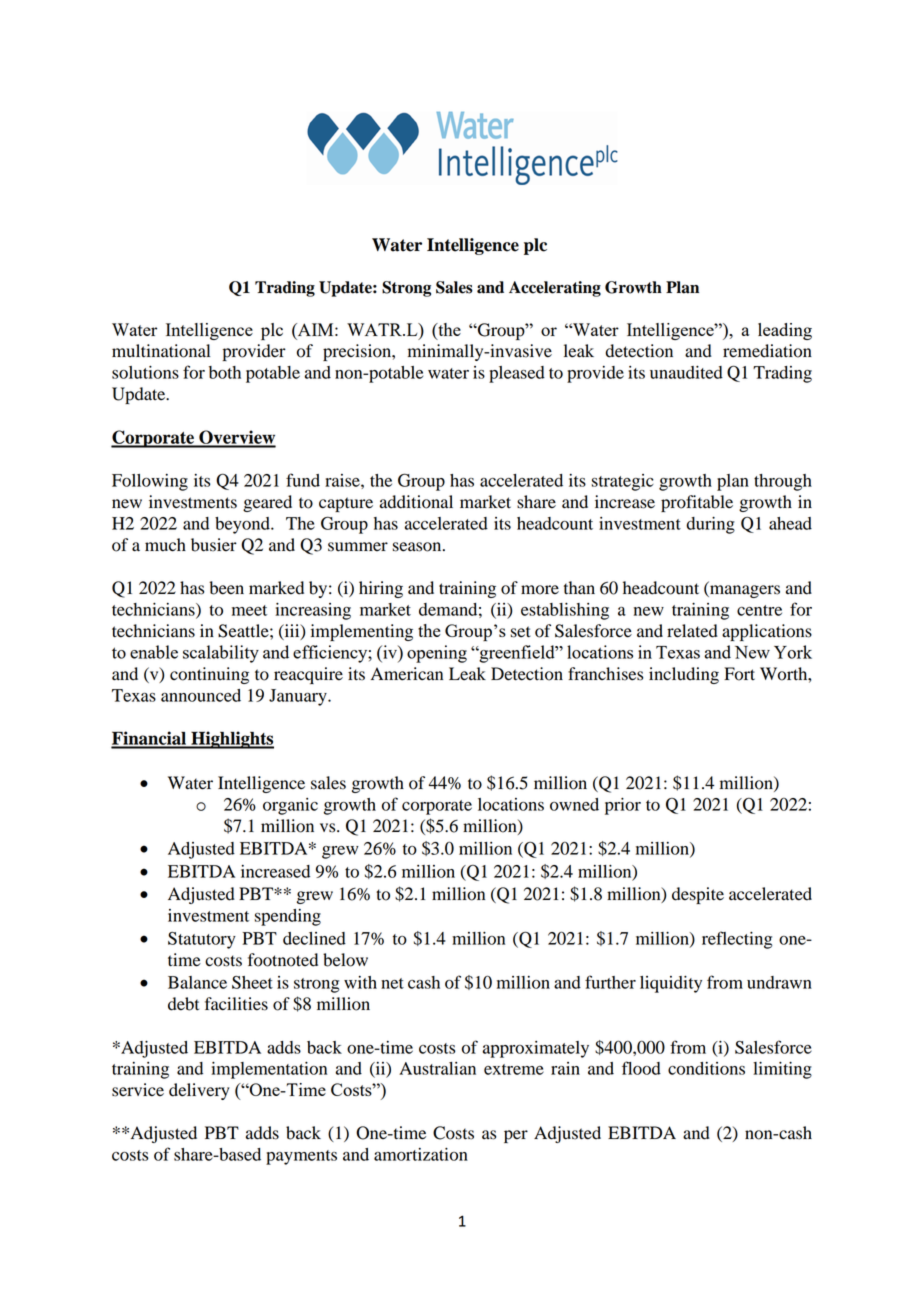 The height and width of the screenshot is (1308, 924). What do you see at coordinates (684, 675) in the screenshot?
I see `including` at bounding box center [684, 675].
